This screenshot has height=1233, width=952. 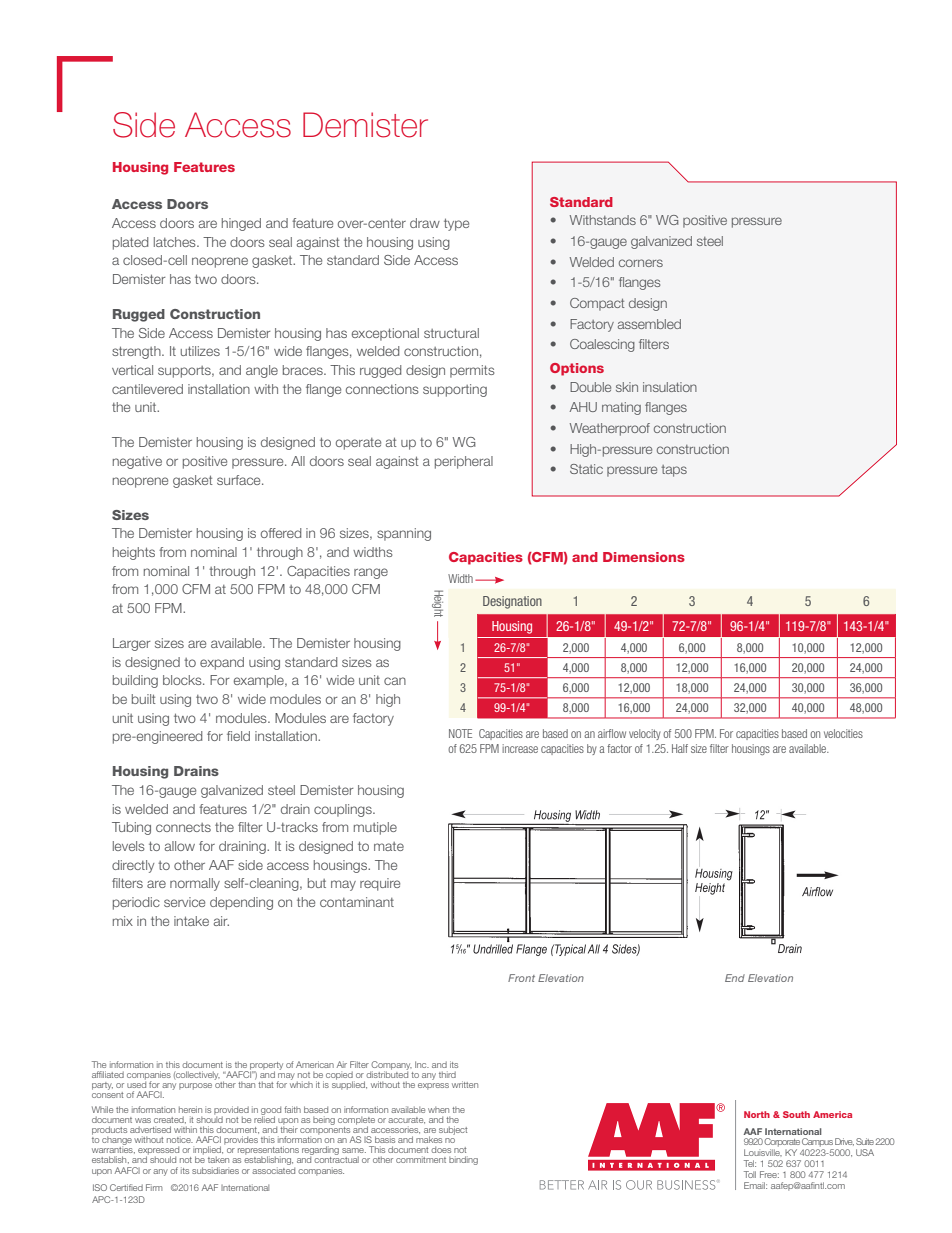 I want to click on Half, so click(x=680, y=748).
